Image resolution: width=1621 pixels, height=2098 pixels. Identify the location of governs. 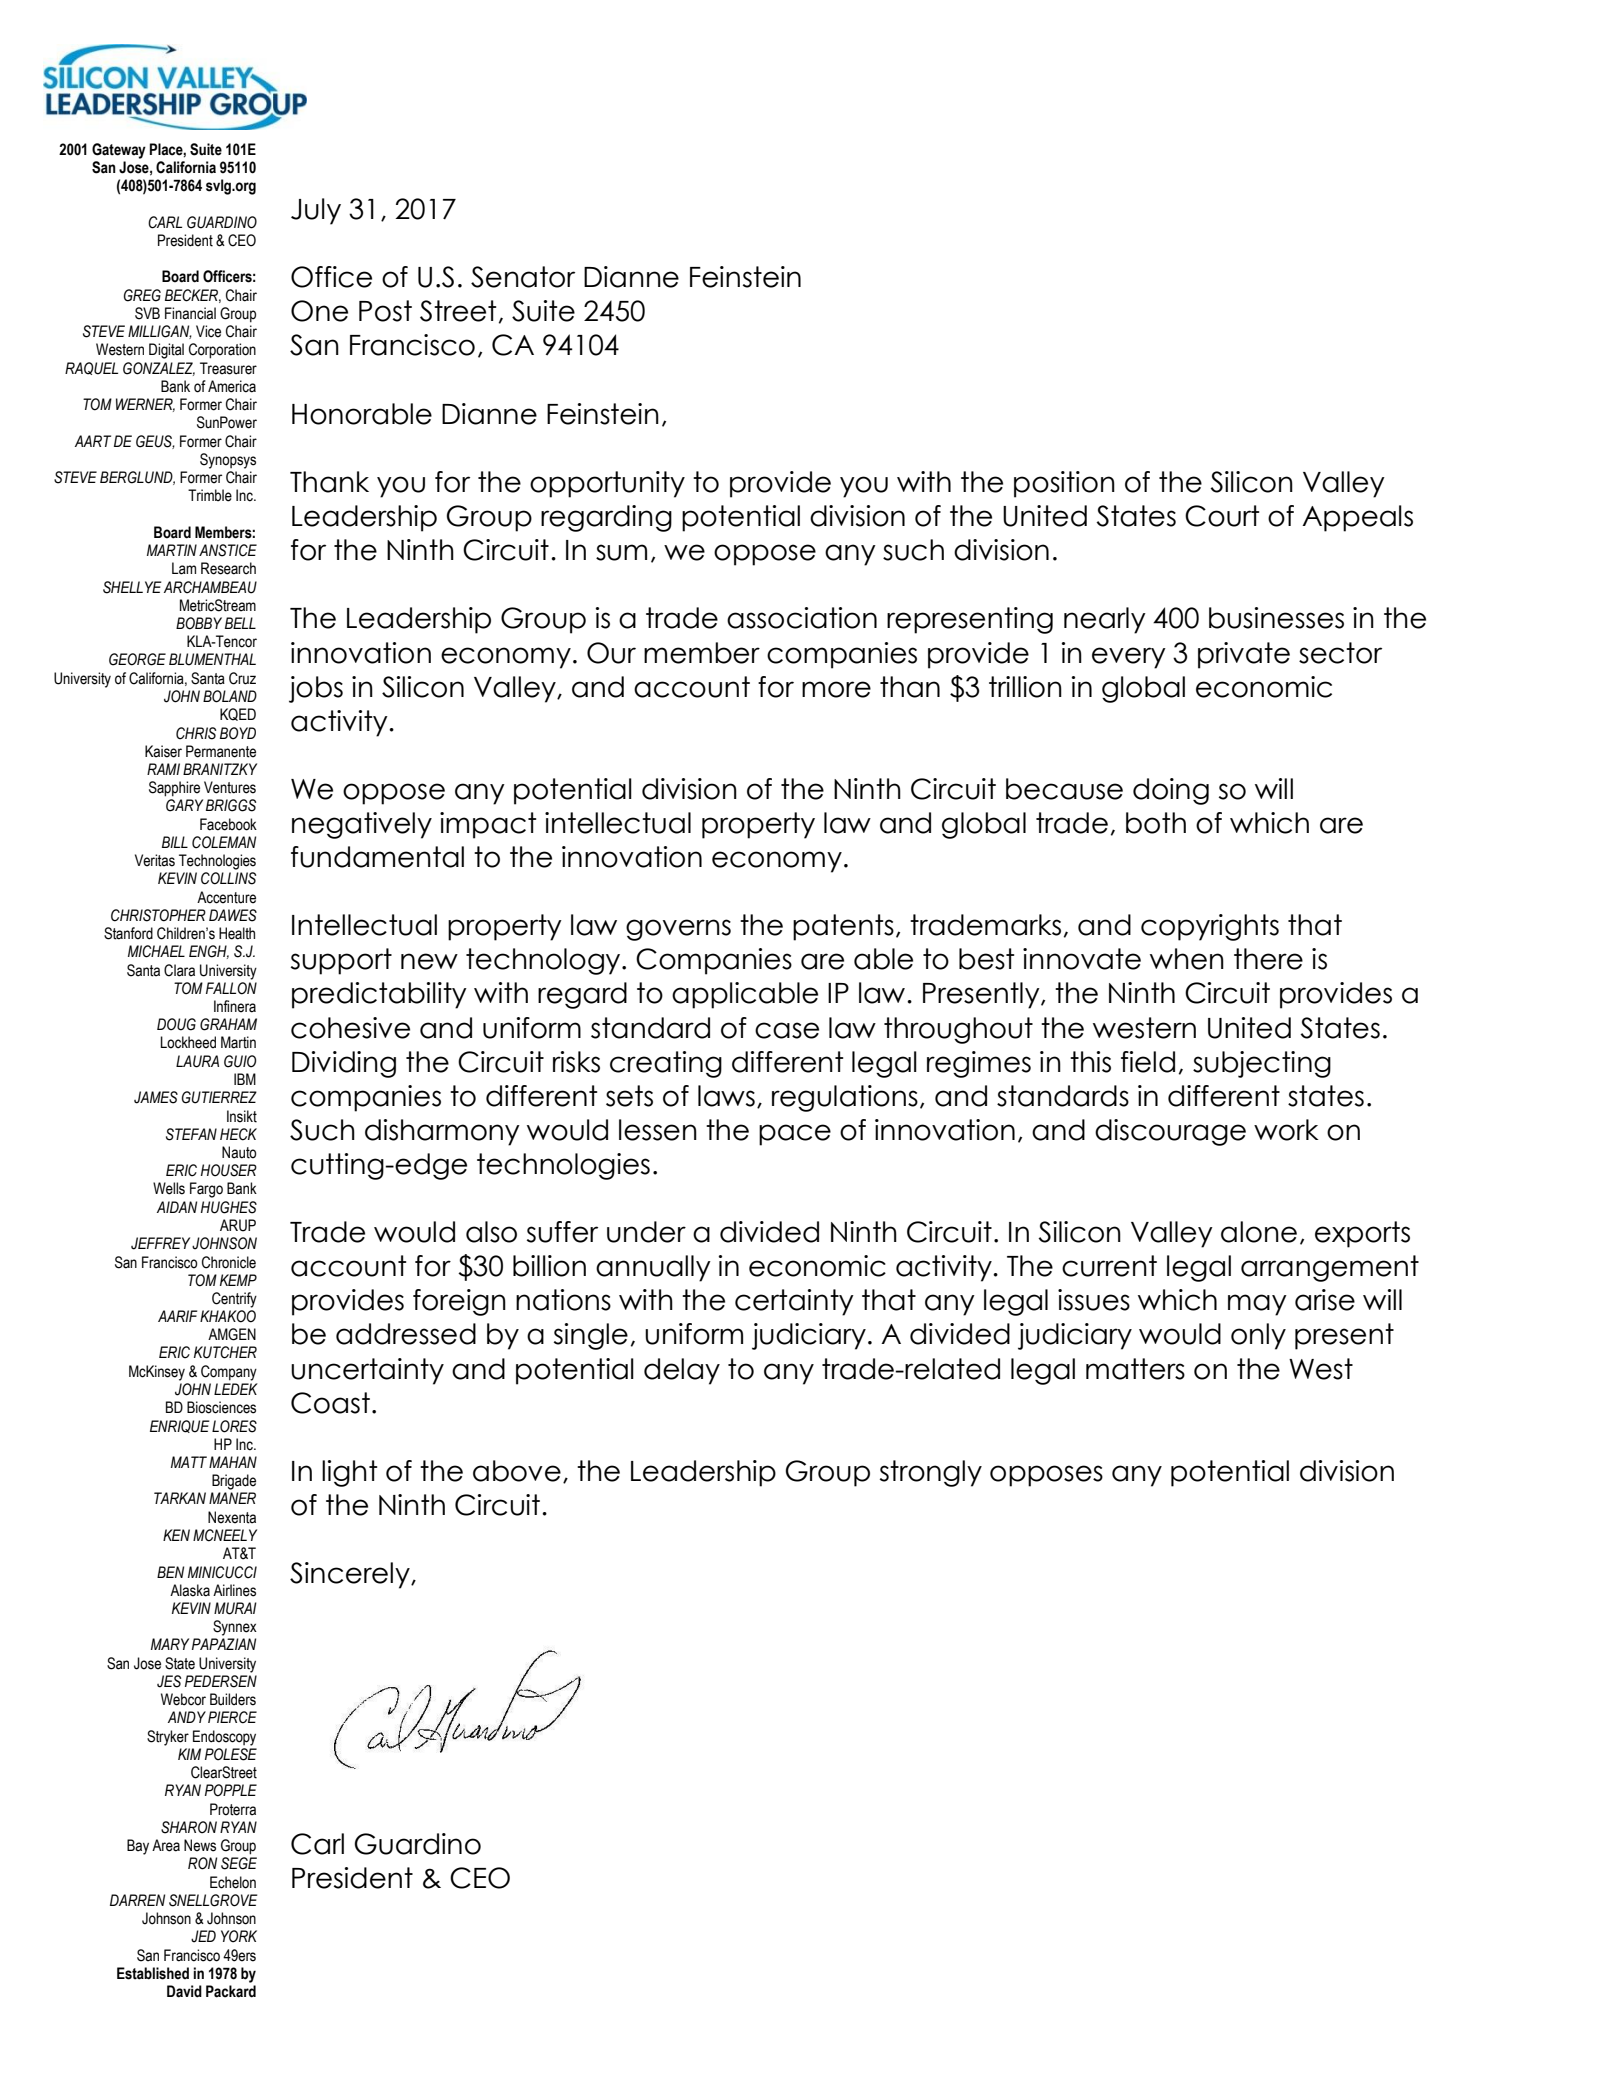
(678, 930).
